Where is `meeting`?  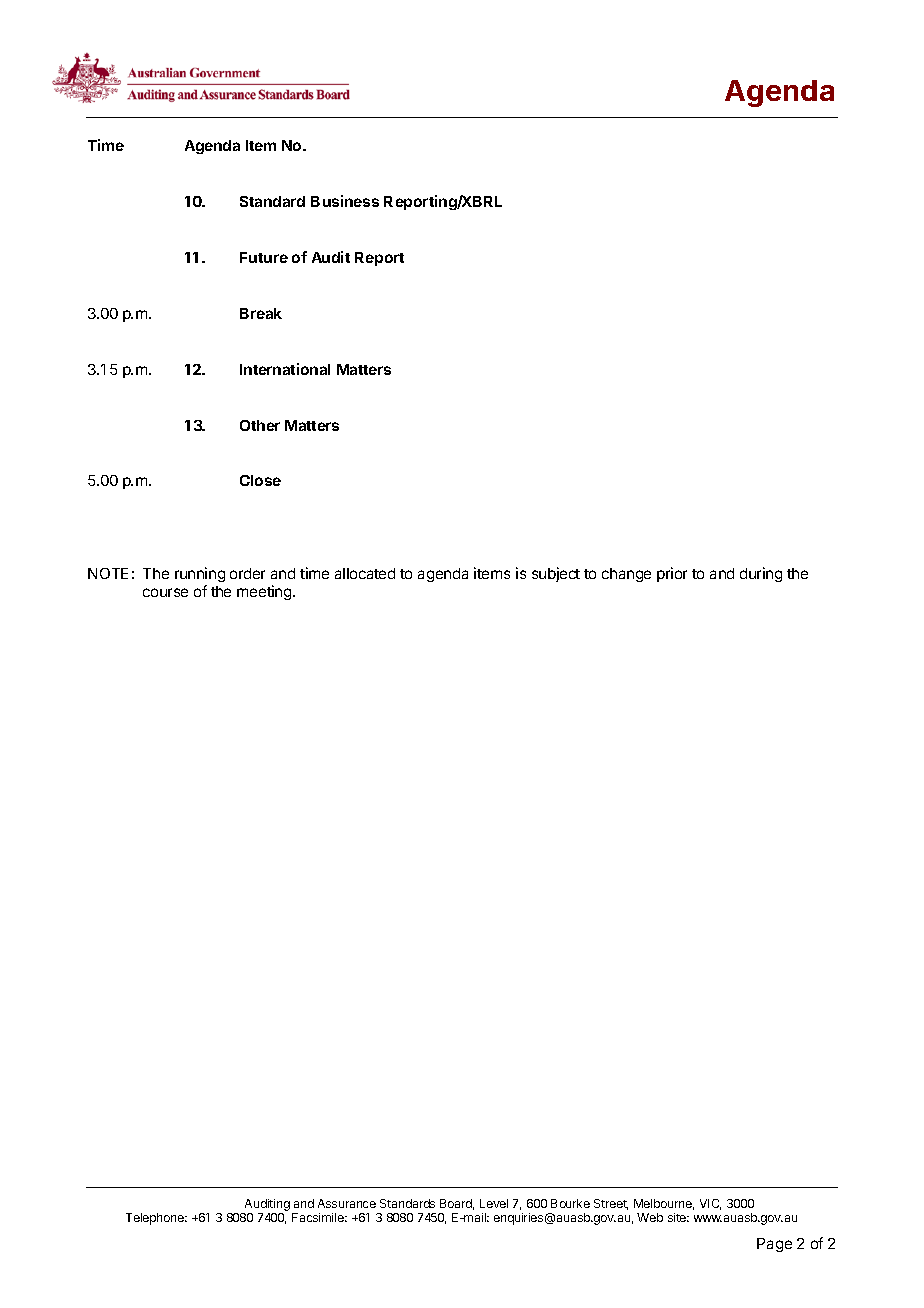 meeting is located at coordinates (264, 592).
